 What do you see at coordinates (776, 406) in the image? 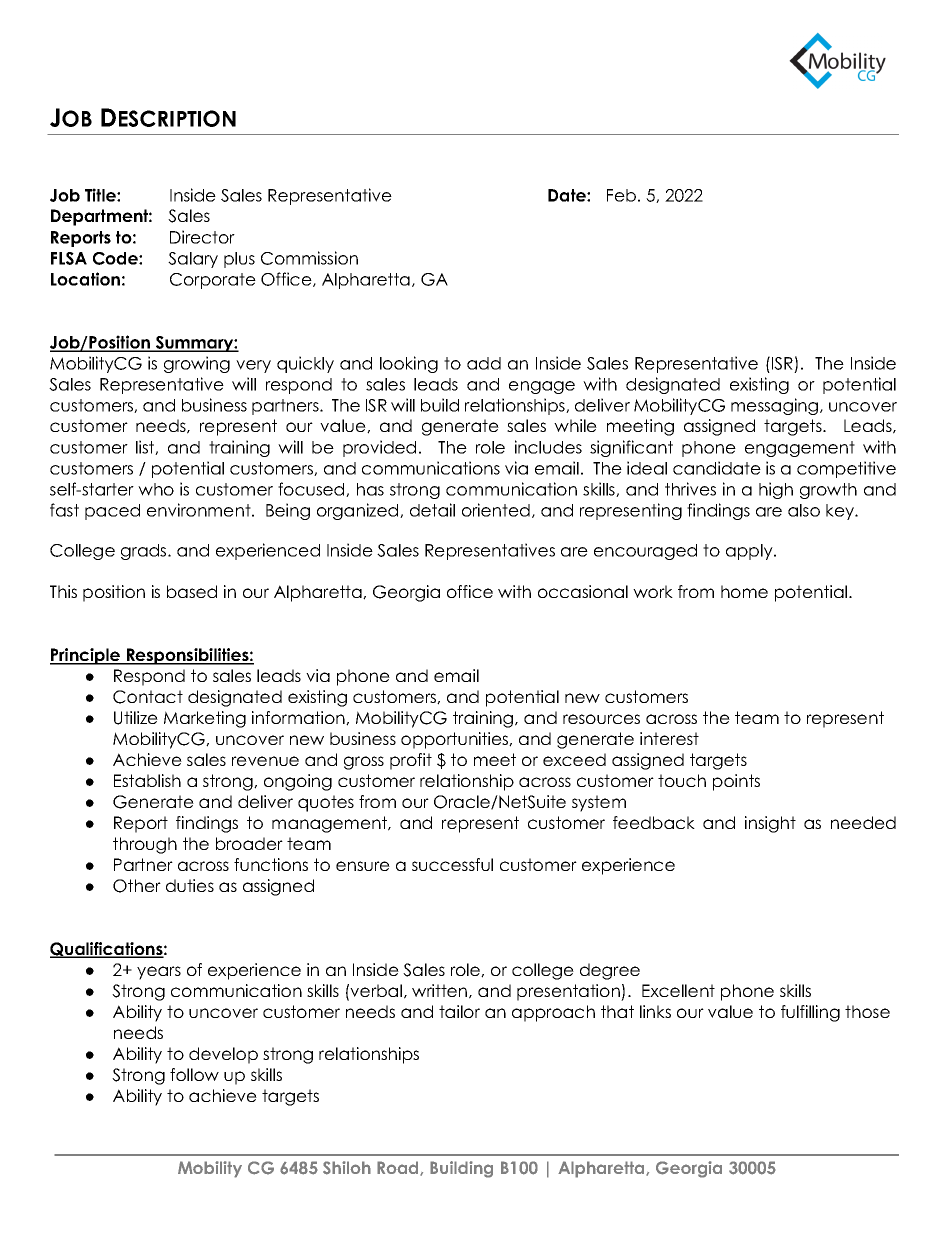
I see `messaging` at bounding box center [776, 406].
